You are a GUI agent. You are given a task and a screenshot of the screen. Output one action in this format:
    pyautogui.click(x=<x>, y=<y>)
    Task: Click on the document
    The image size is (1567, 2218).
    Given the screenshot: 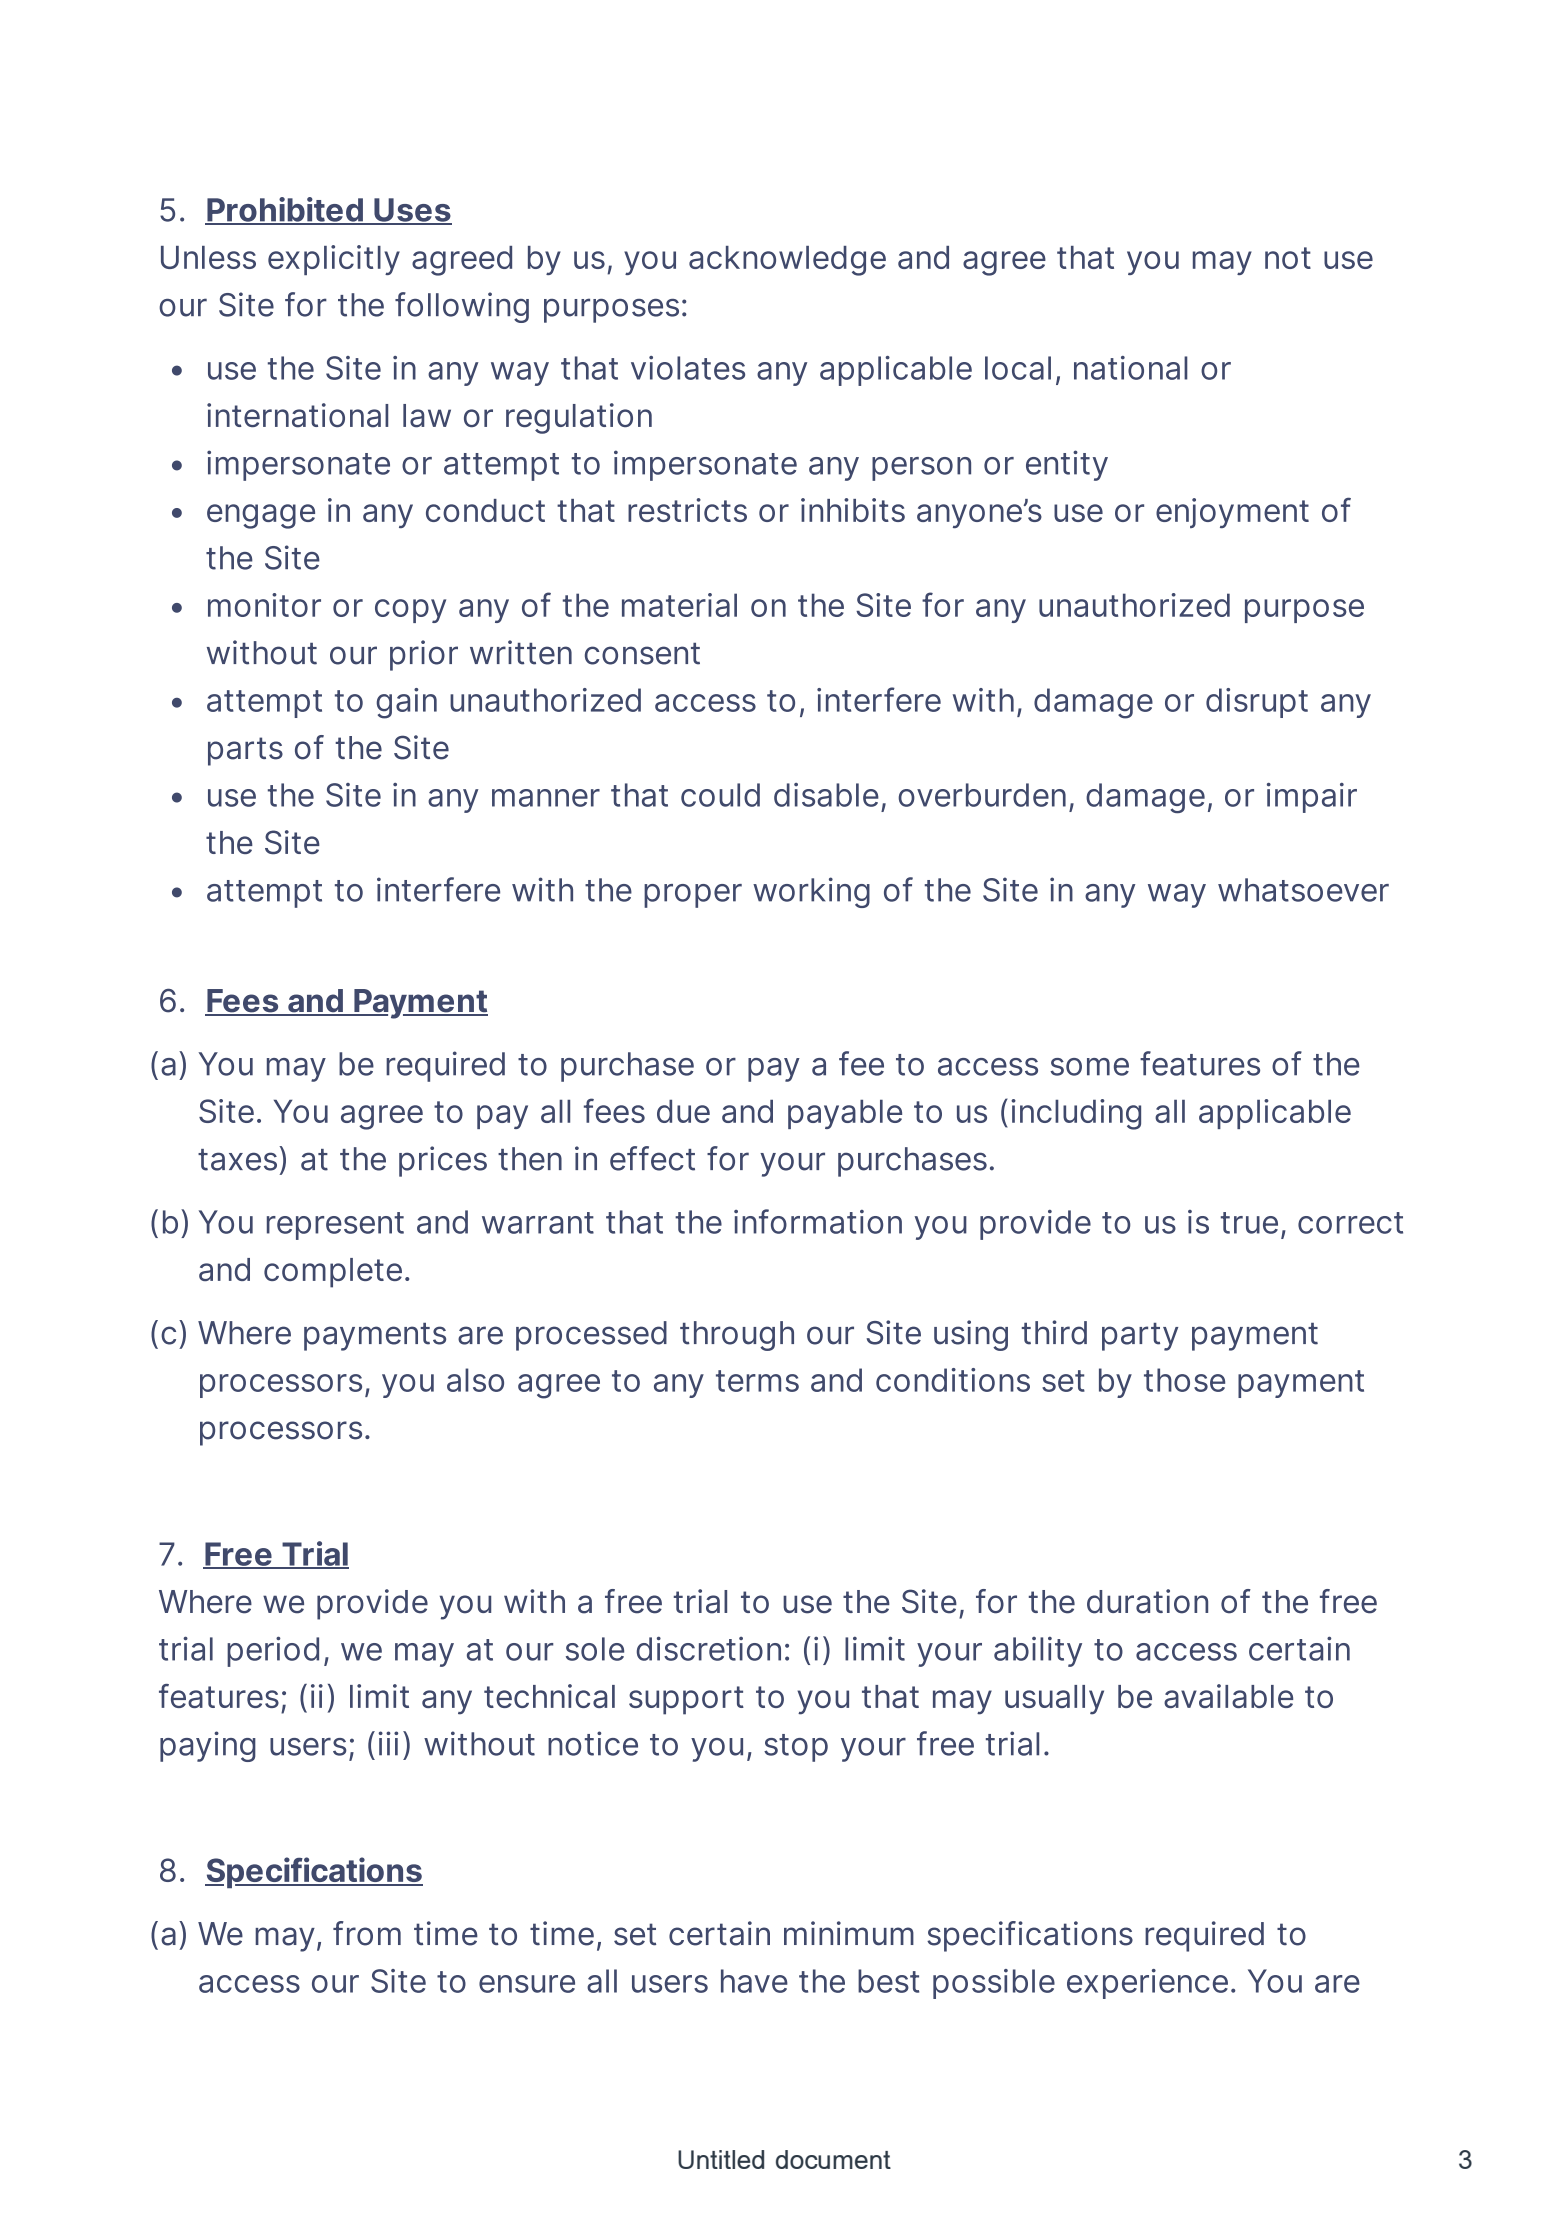 What is the action you would take?
    pyautogui.click(x=833, y=2159)
